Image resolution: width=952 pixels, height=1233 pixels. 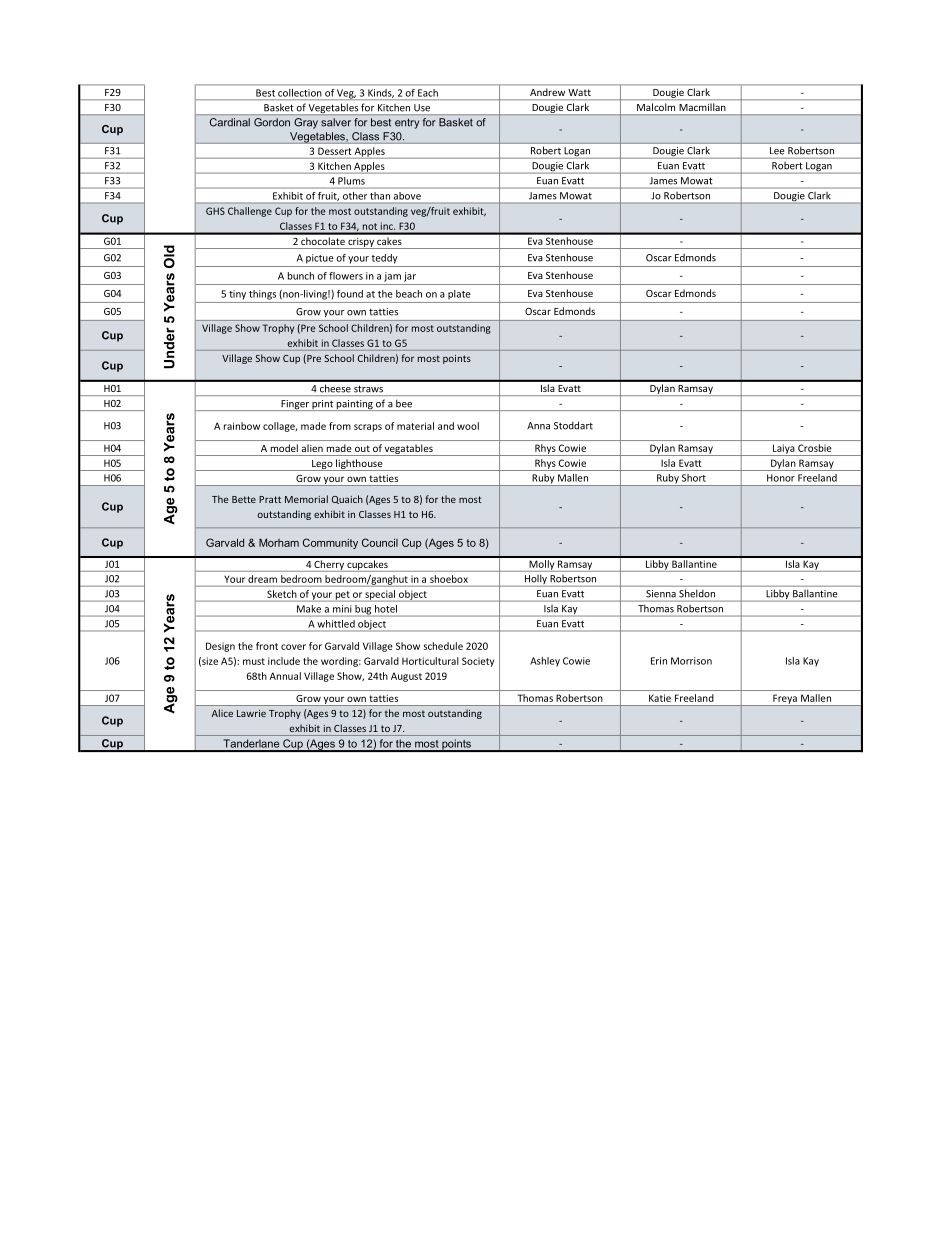 What do you see at coordinates (785, 700) in the image?
I see `Freya` at bounding box center [785, 700].
